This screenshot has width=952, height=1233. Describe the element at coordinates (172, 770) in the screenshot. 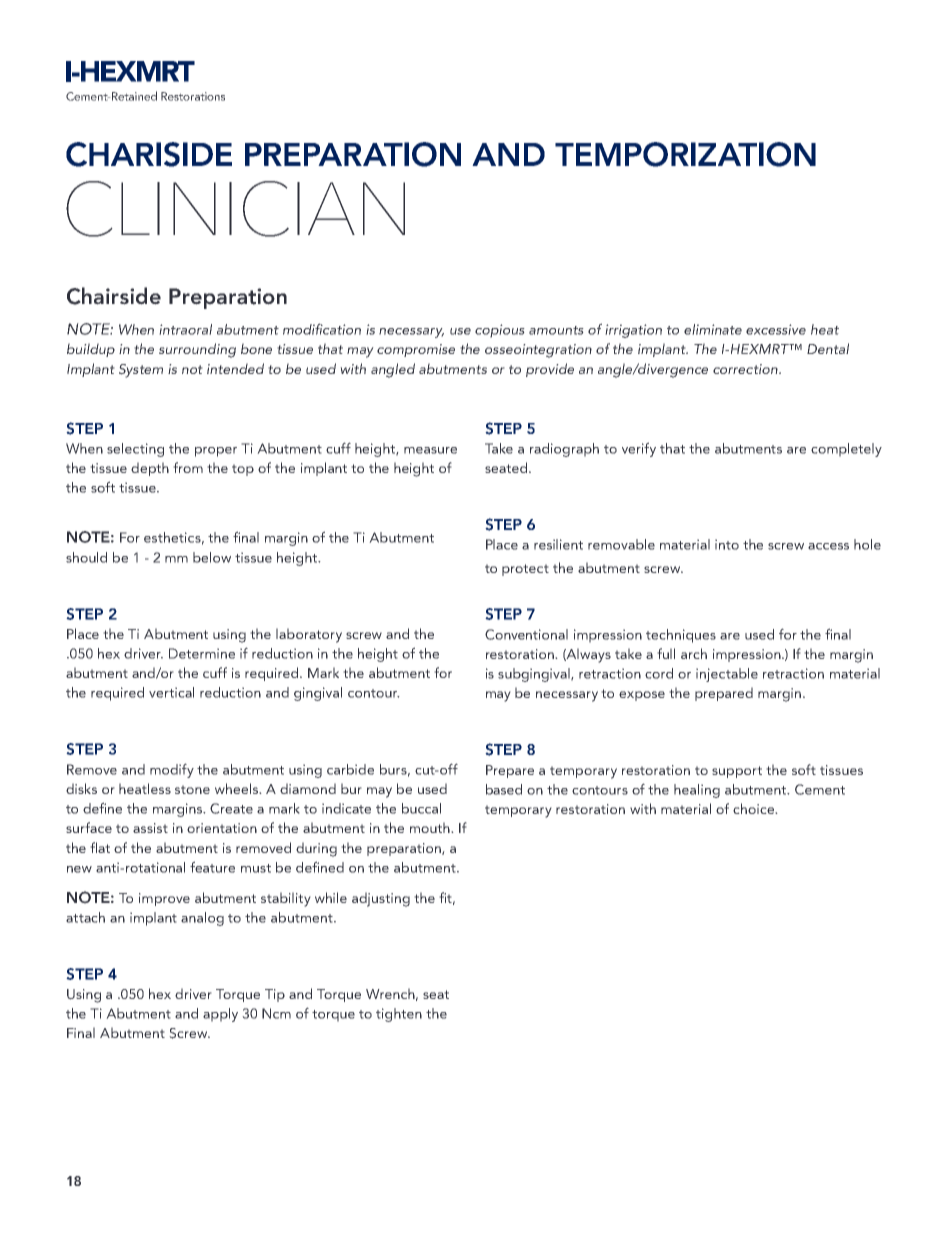

I see `modify` at that location.
